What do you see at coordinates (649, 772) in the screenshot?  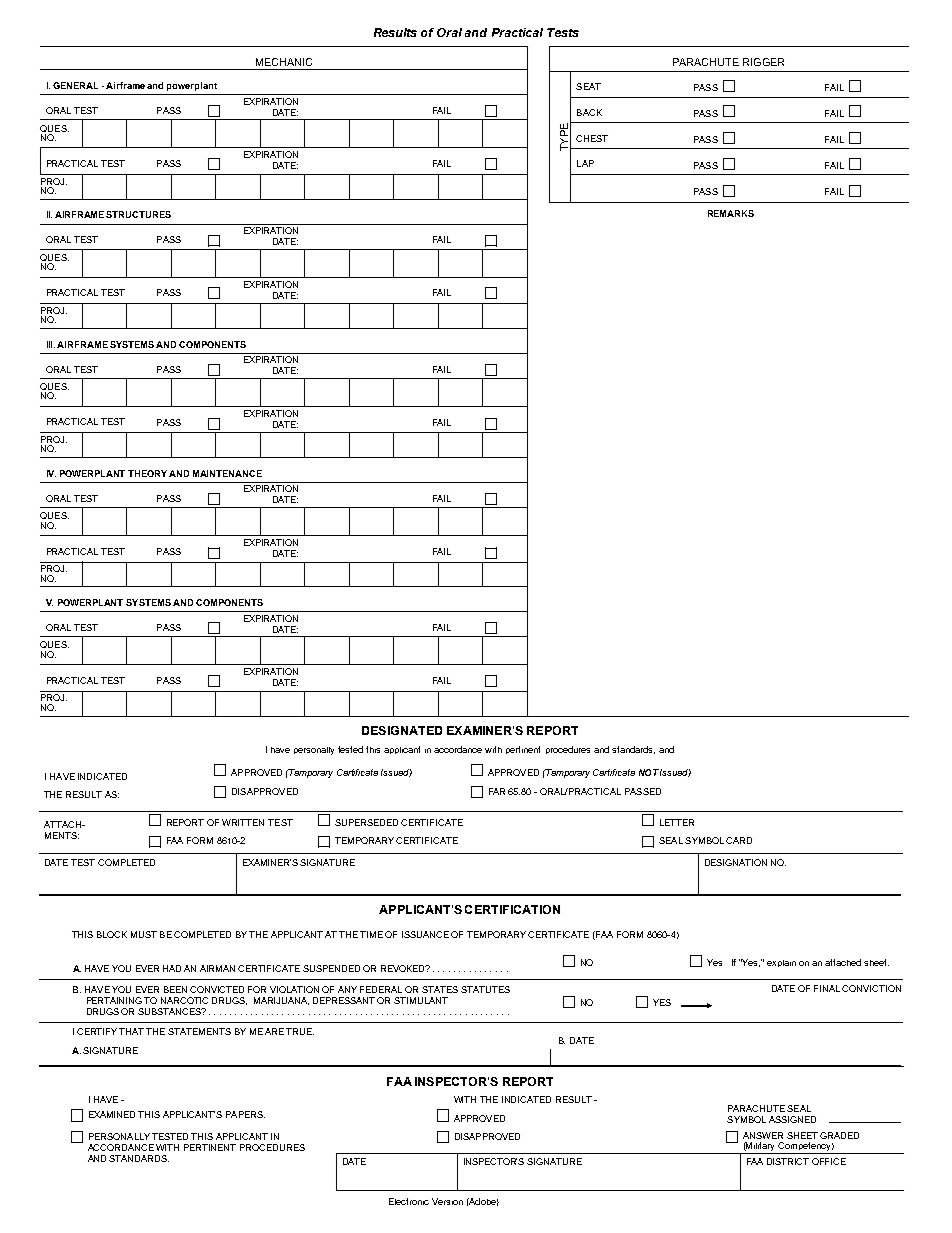 I see `NOT` at bounding box center [649, 772].
